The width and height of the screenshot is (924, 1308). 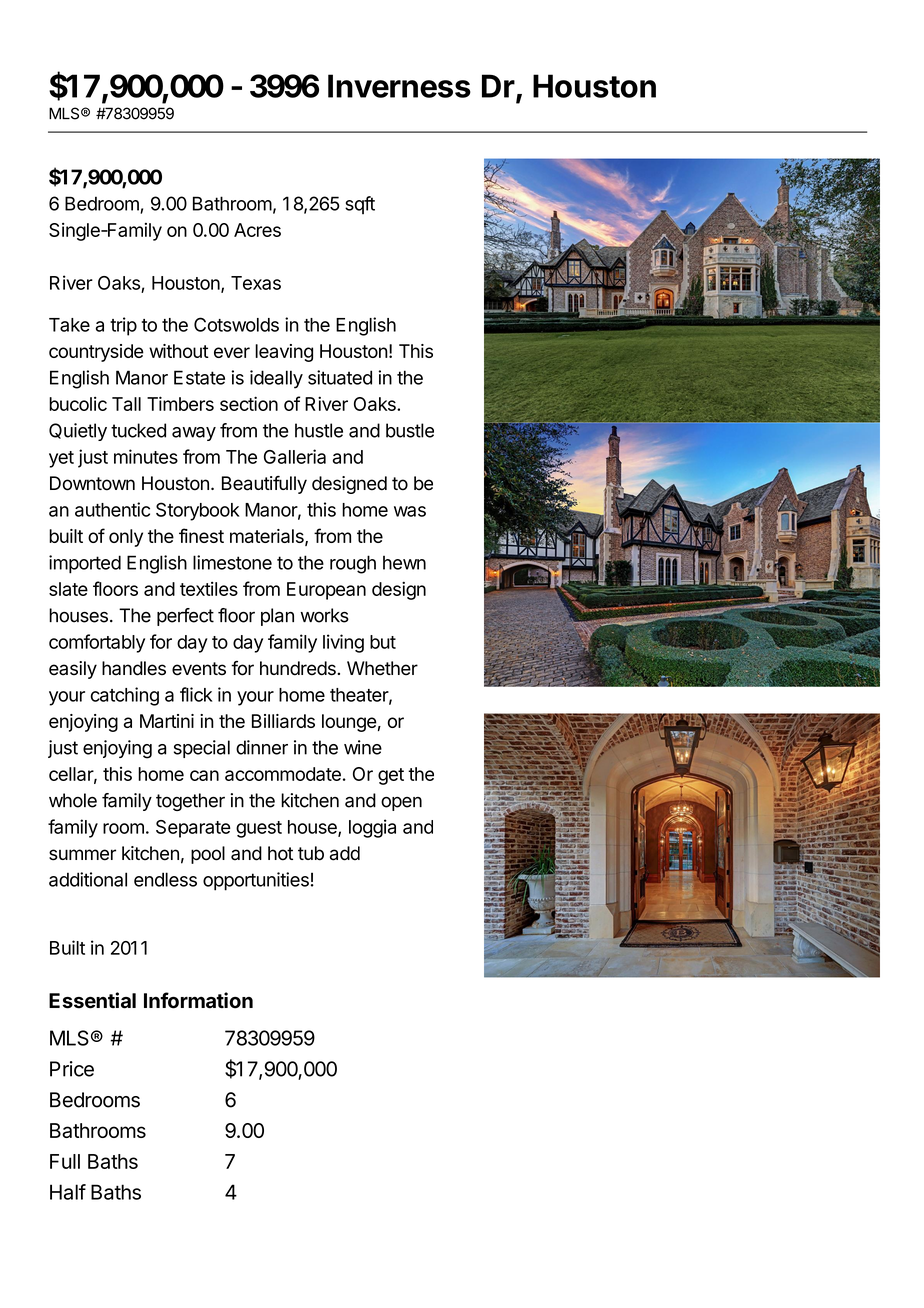 I want to click on countryside, so click(x=96, y=353).
